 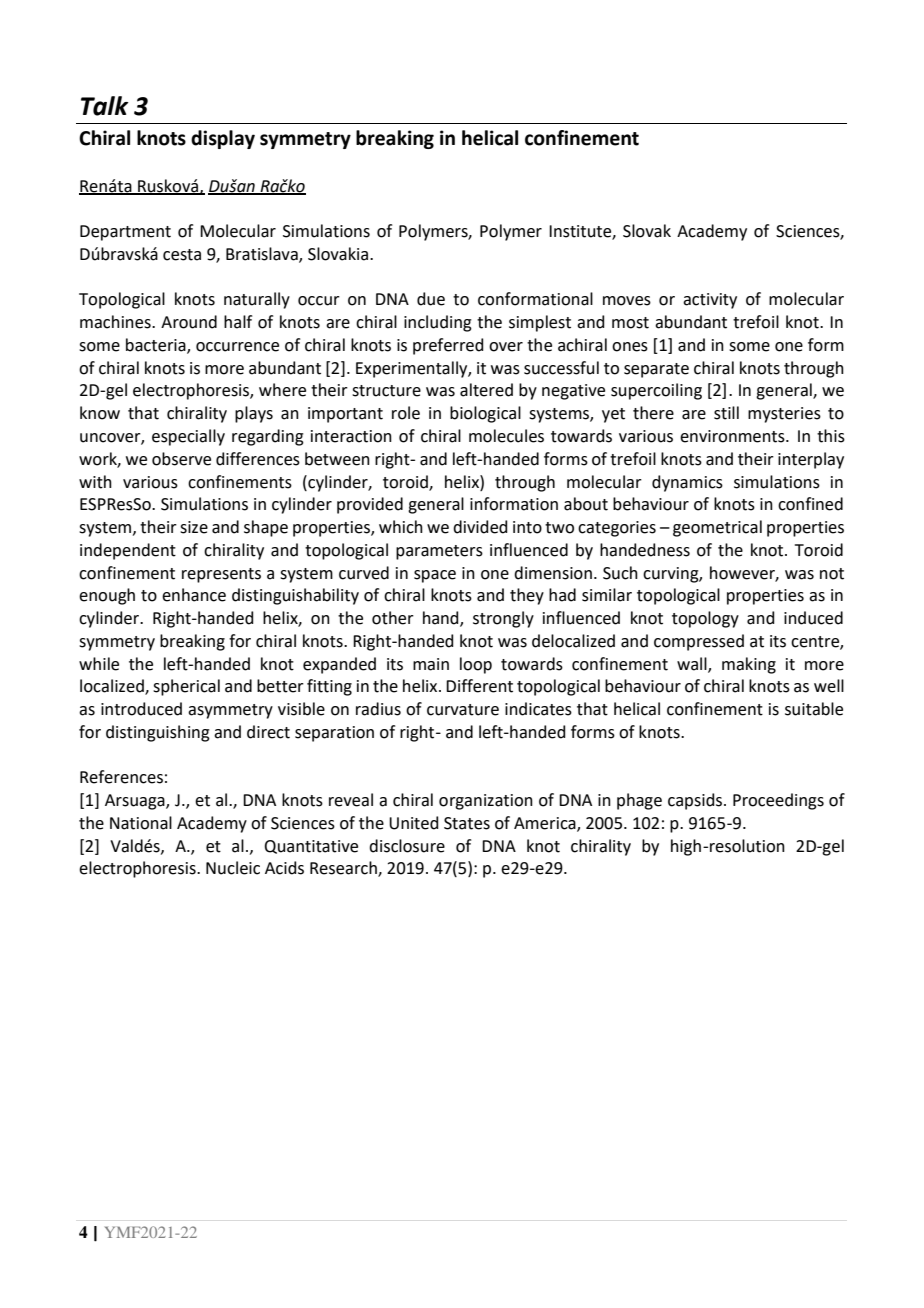 What do you see at coordinates (480, 527) in the screenshot?
I see `divided` at bounding box center [480, 527].
